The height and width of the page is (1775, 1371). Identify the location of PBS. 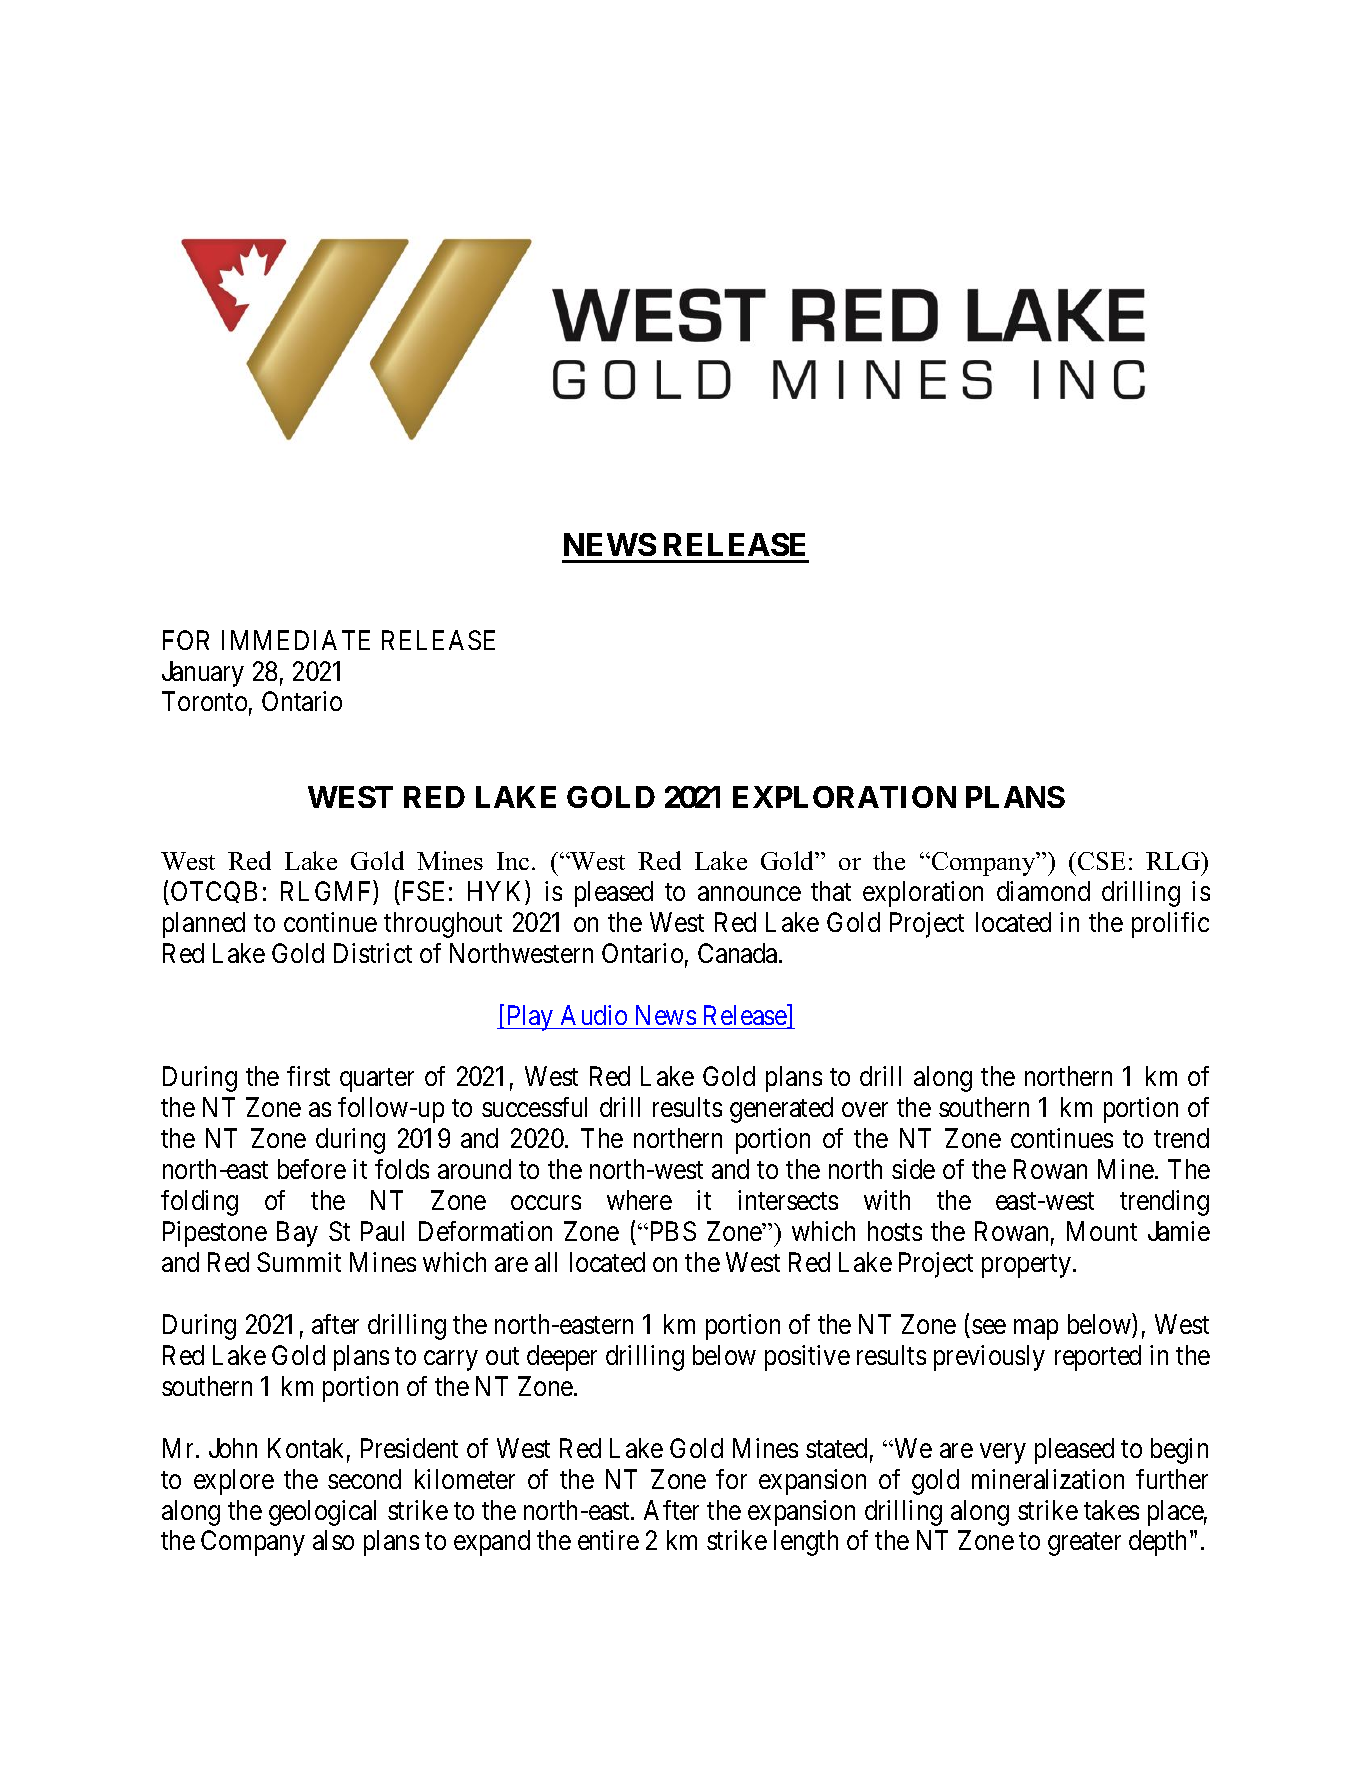
(671, 1231).
